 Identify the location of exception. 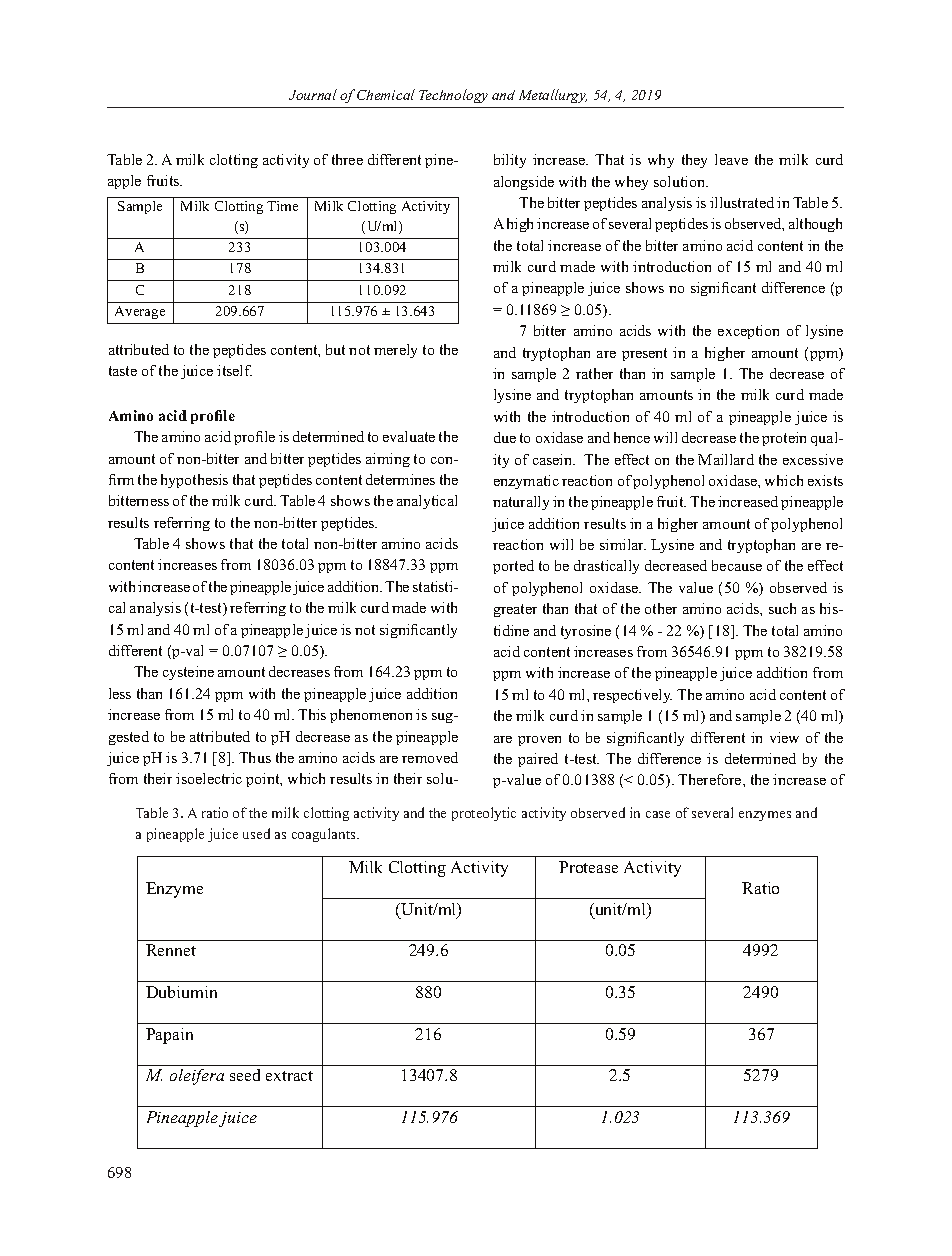
(748, 332).
